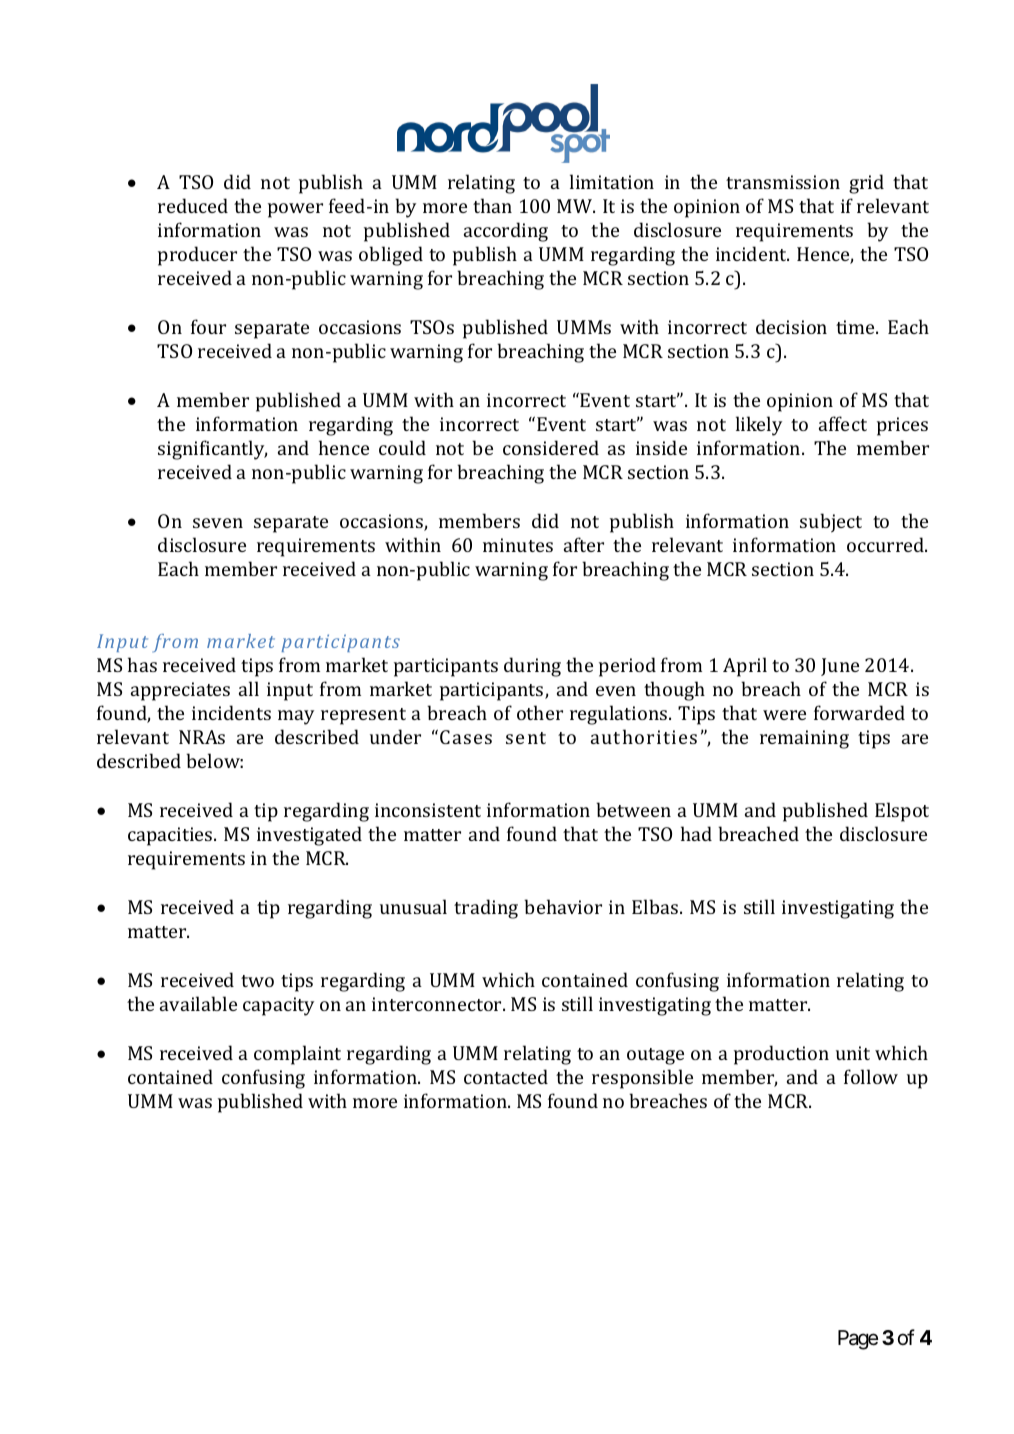 This screenshot has width=1014, height=1434. Describe the element at coordinates (831, 523) in the screenshot. I see `subject` at that location.
